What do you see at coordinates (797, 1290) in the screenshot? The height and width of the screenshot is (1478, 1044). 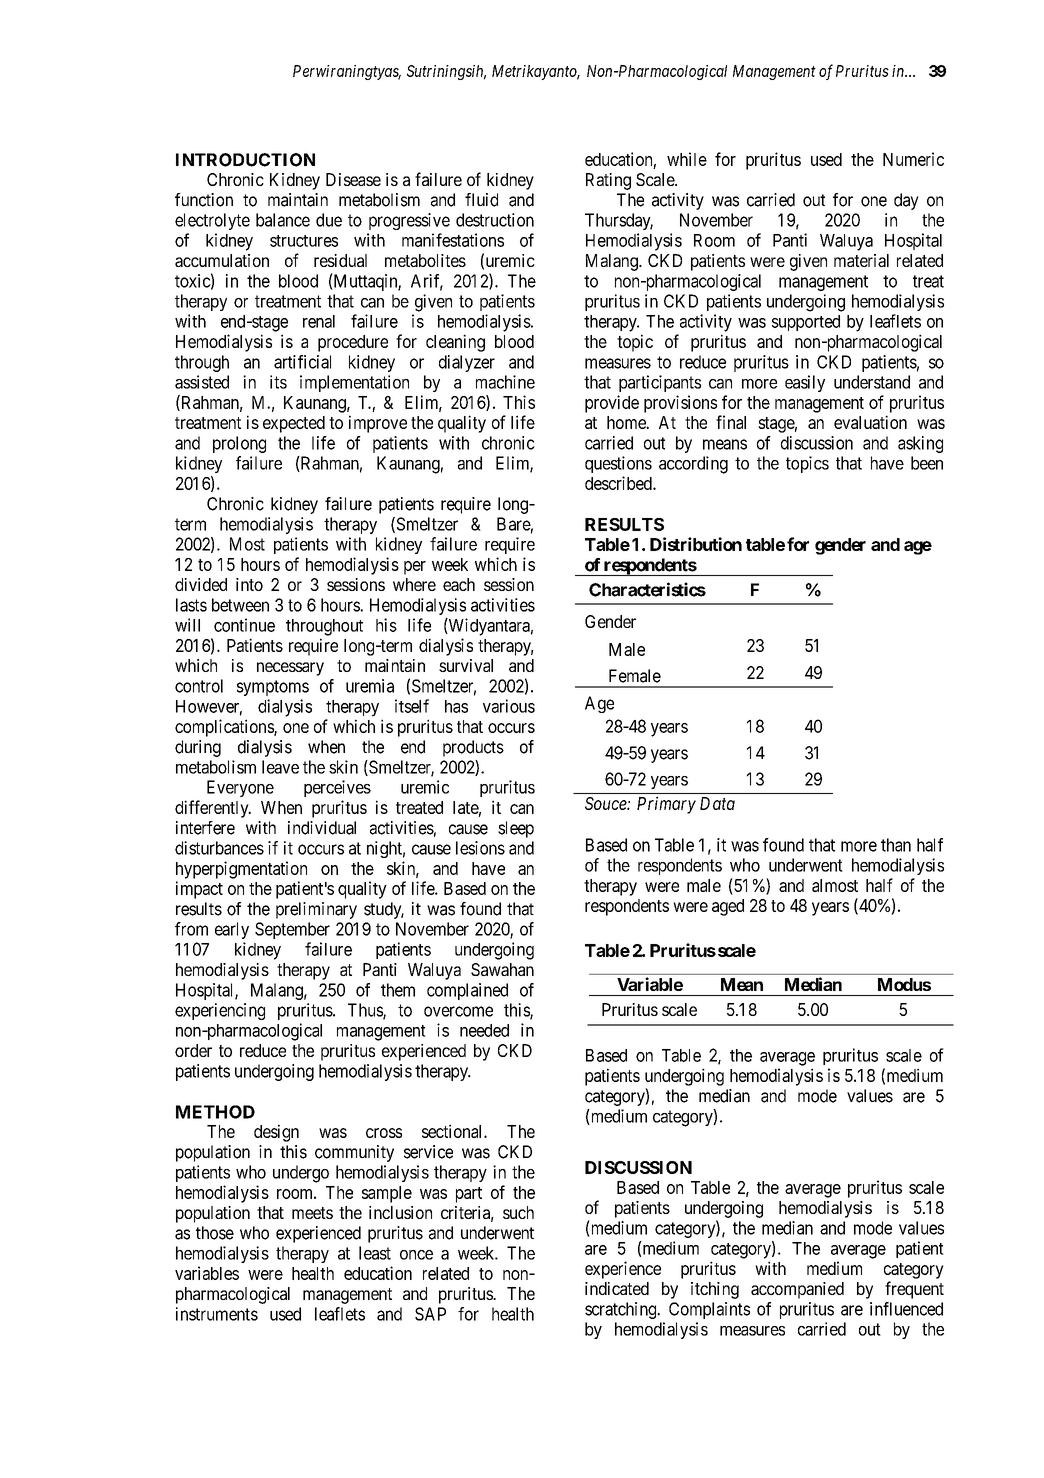 I see `accompanied` at bounding box center [797, 1290].
